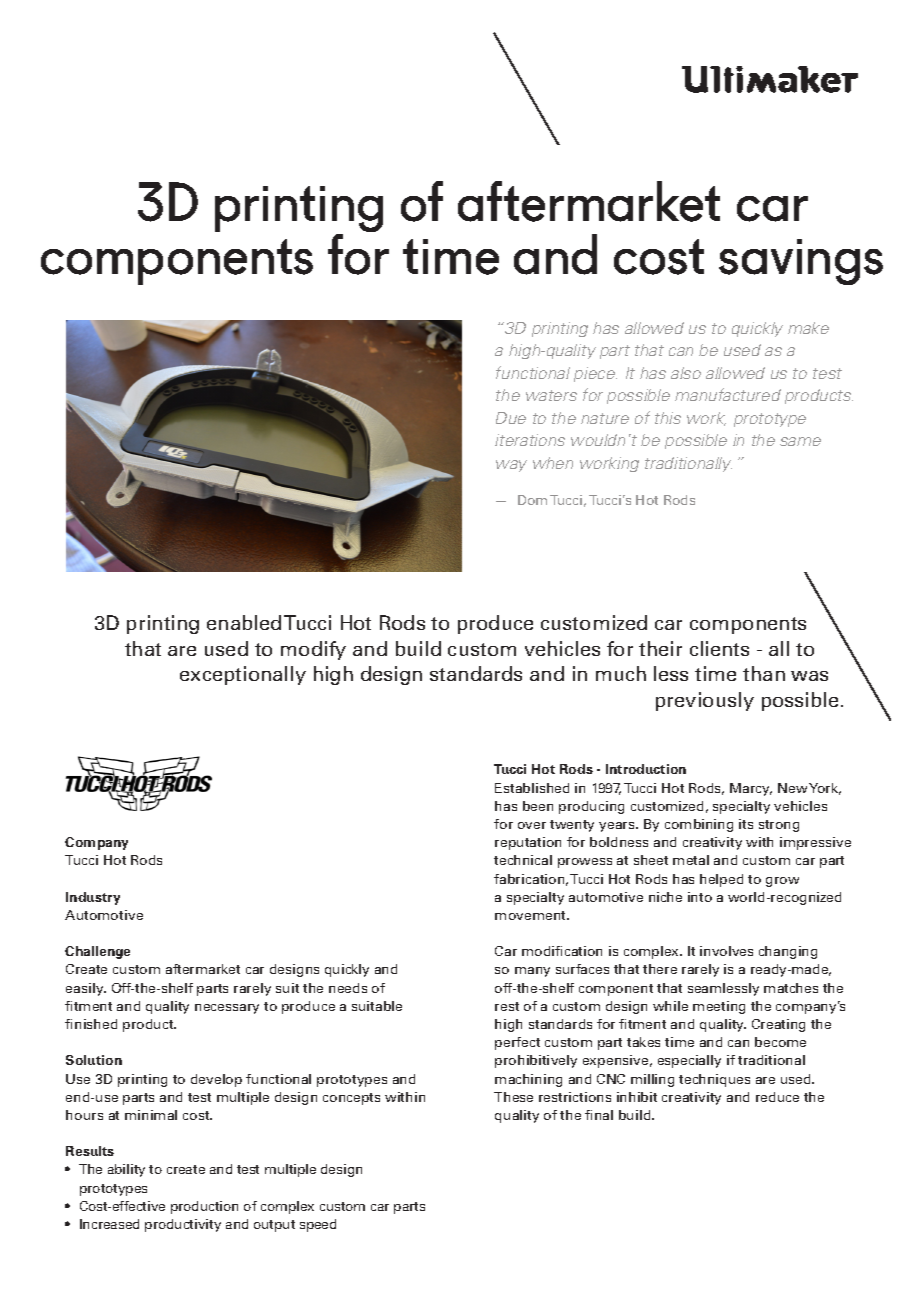 The image size is (924, 1308). What do you see at coordinates (777, 1097) in the image?
I see `reduce` at bounding box center [777, 1097].
